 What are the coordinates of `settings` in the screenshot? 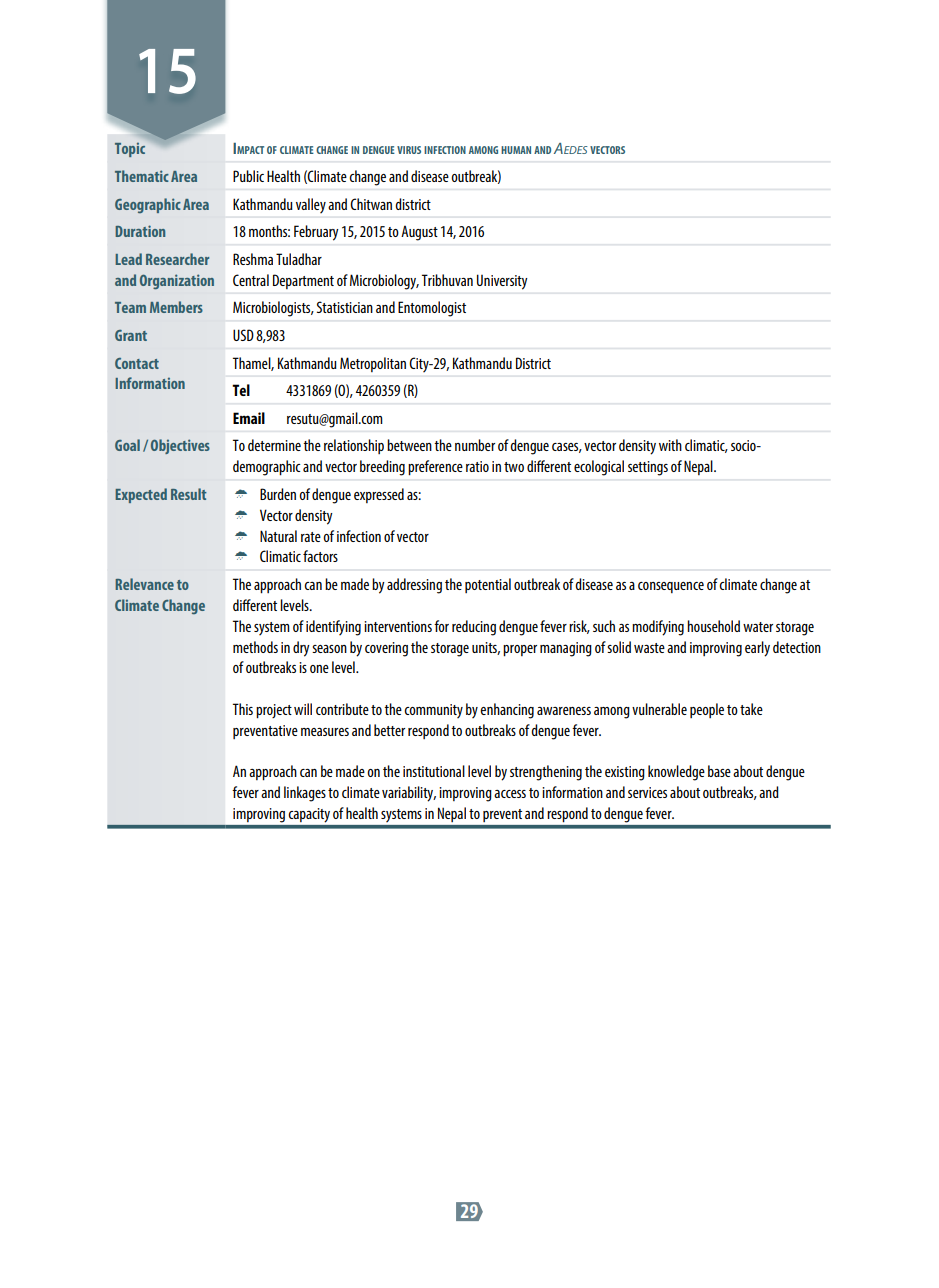 It's located at (648, 468).
